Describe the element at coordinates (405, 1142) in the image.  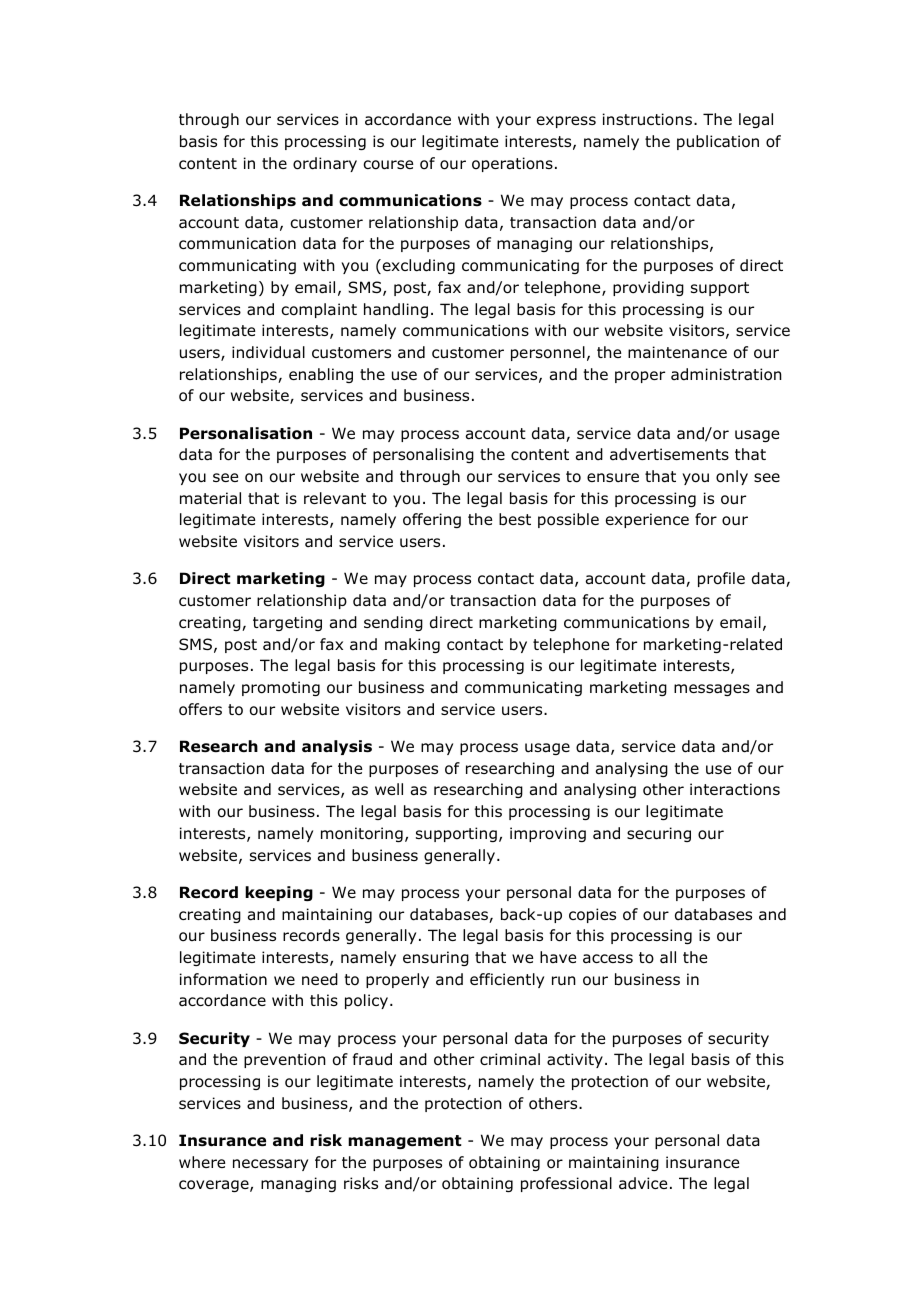
I see `management` at that location.
